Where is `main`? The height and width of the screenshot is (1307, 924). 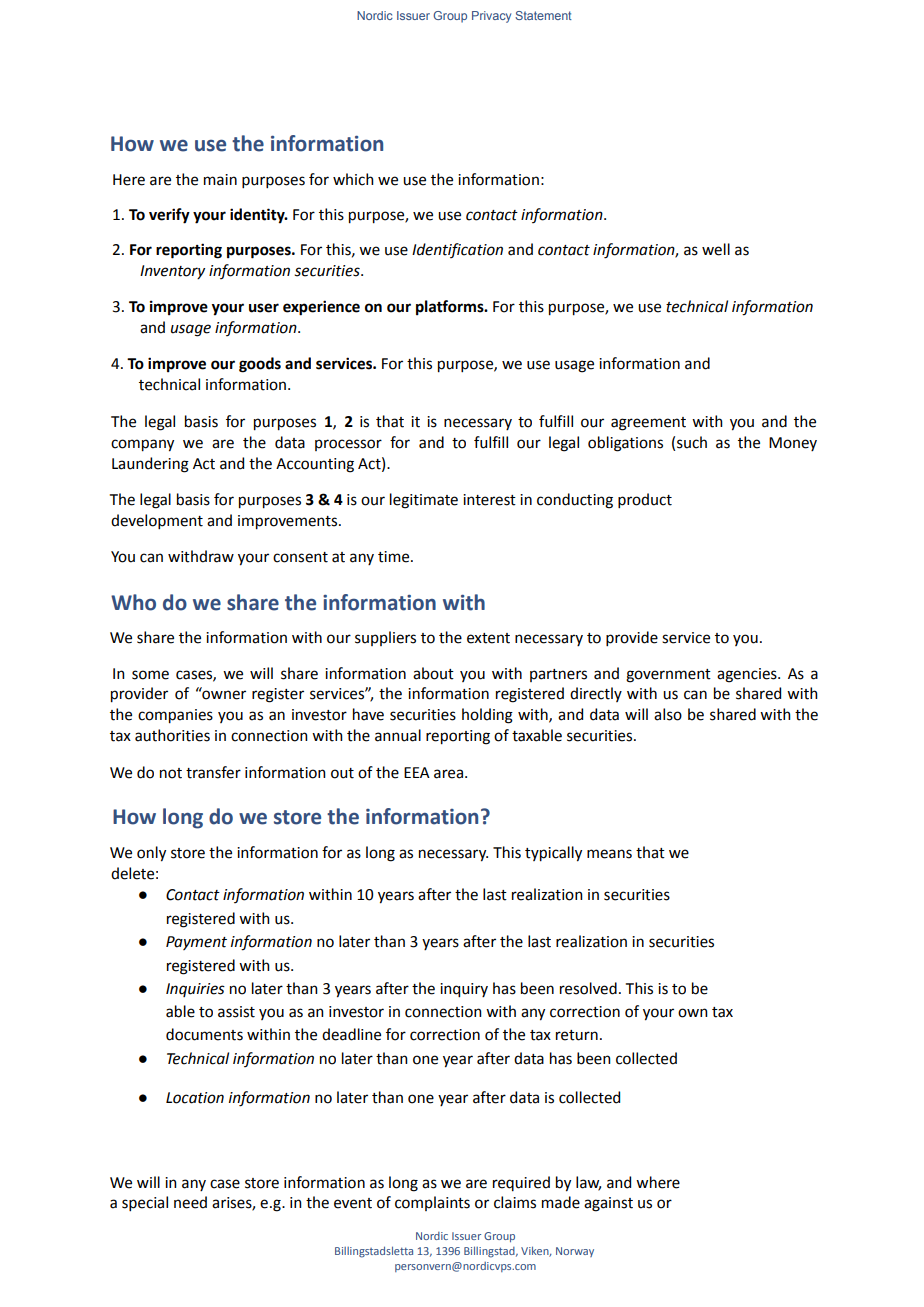 main is located at coordinates (220, 180).
